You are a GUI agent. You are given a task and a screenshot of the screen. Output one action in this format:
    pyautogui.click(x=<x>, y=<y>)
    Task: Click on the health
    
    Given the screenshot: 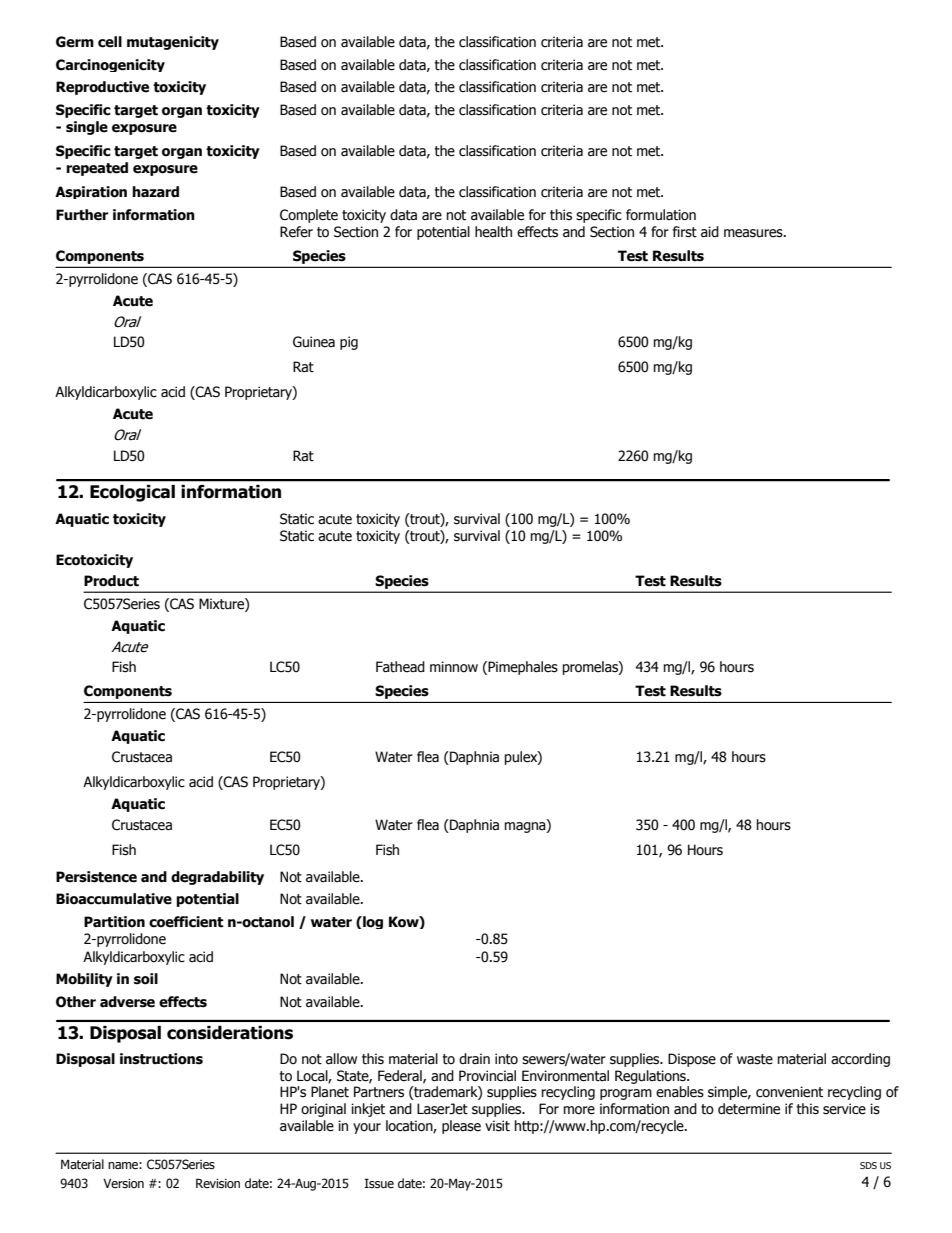 What is the action you would take?
    pyautogui.click(x=493, y=232)
